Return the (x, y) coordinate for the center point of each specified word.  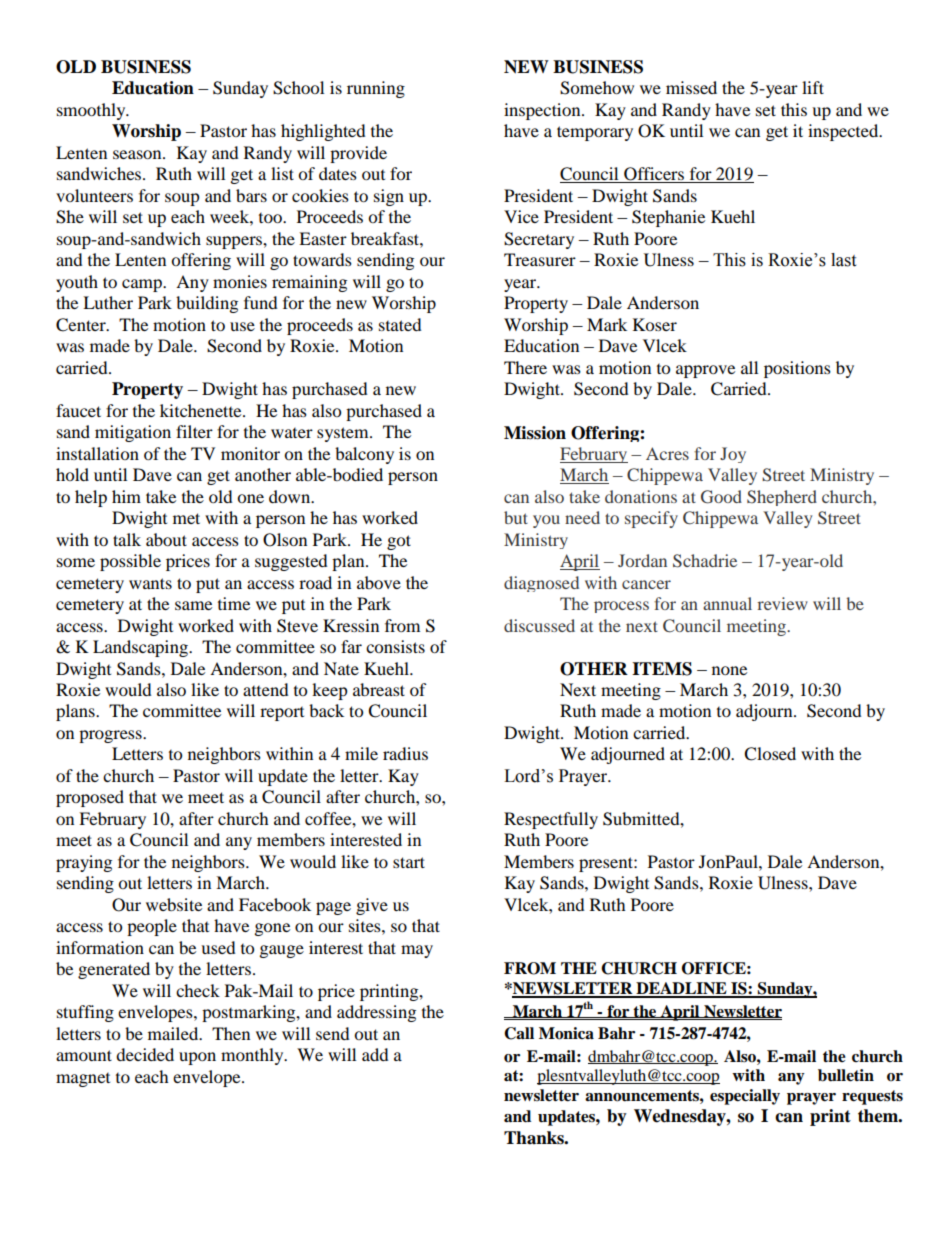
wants (150, 583)
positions (797, 369)
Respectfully (551, 820)
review (782, 603)
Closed (770, 754)
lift (813, 87)
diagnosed (541, 584)
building (207, 304)
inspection (543, 111)
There (525, 367)
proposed (90, 798)
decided (145, 1054)
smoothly (92, 111)
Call (519, 1033)
